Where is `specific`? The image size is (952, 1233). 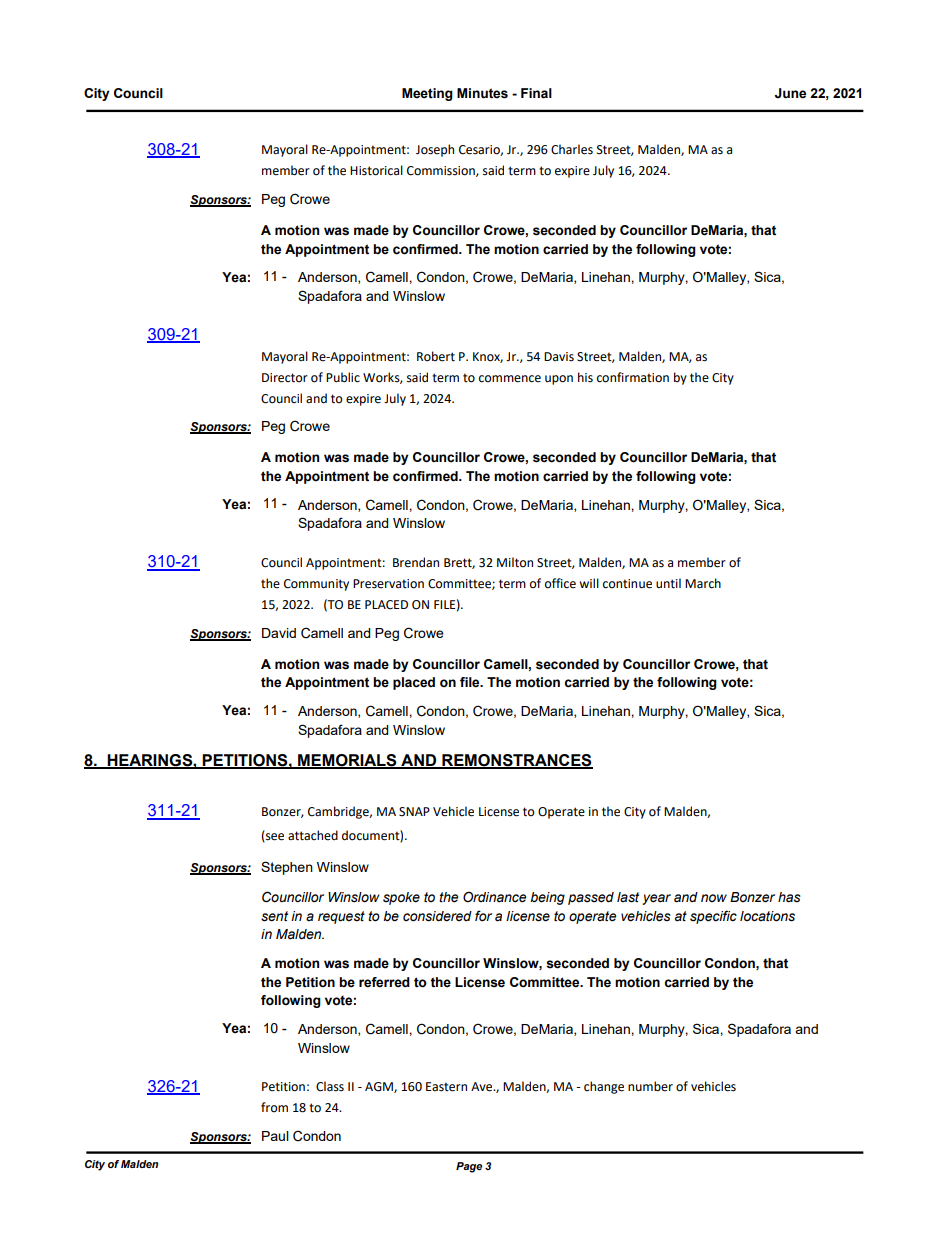
specific is located at coordinates (713, 917).
